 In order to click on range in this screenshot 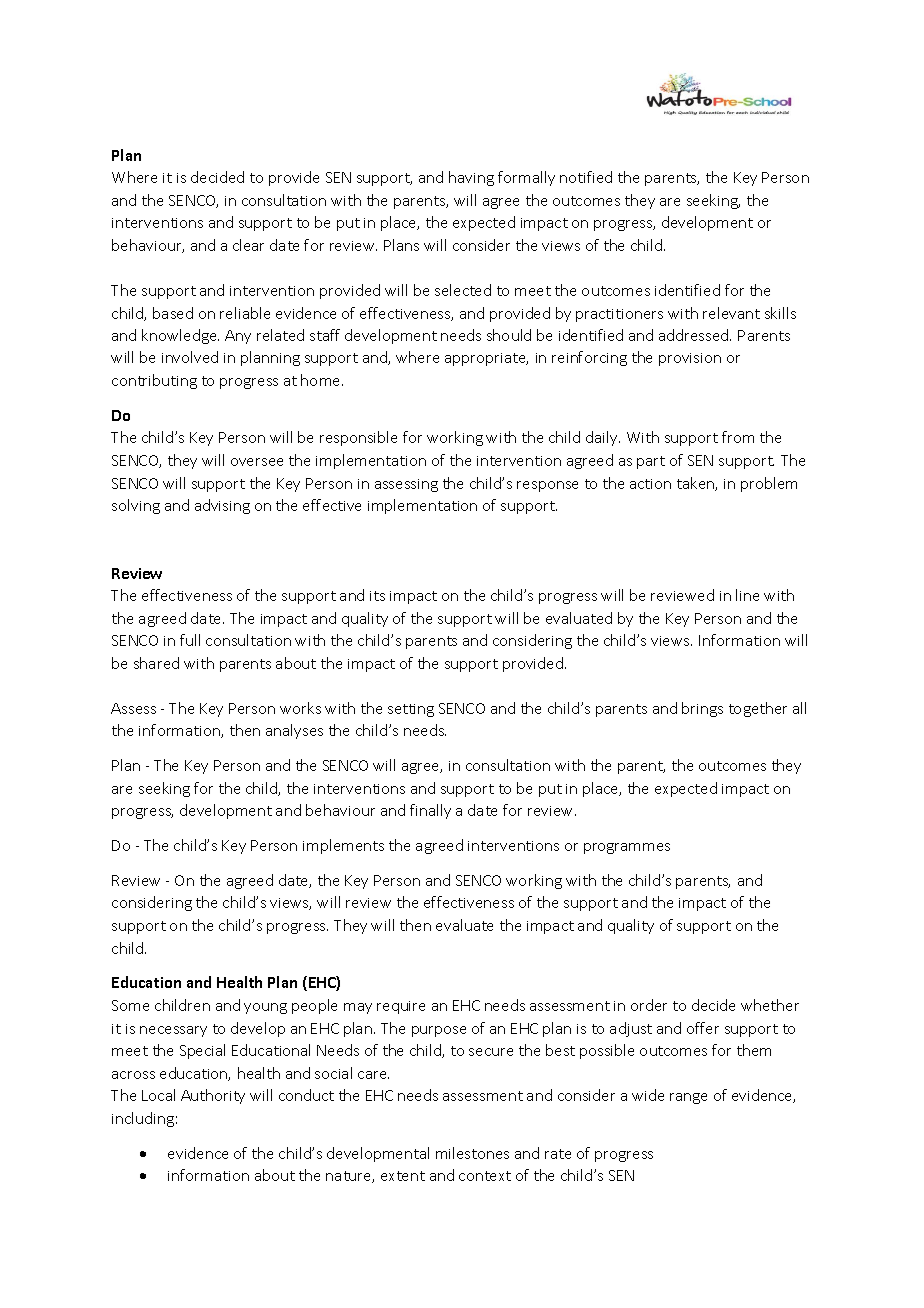, I will do `click(688, 1098)`.
